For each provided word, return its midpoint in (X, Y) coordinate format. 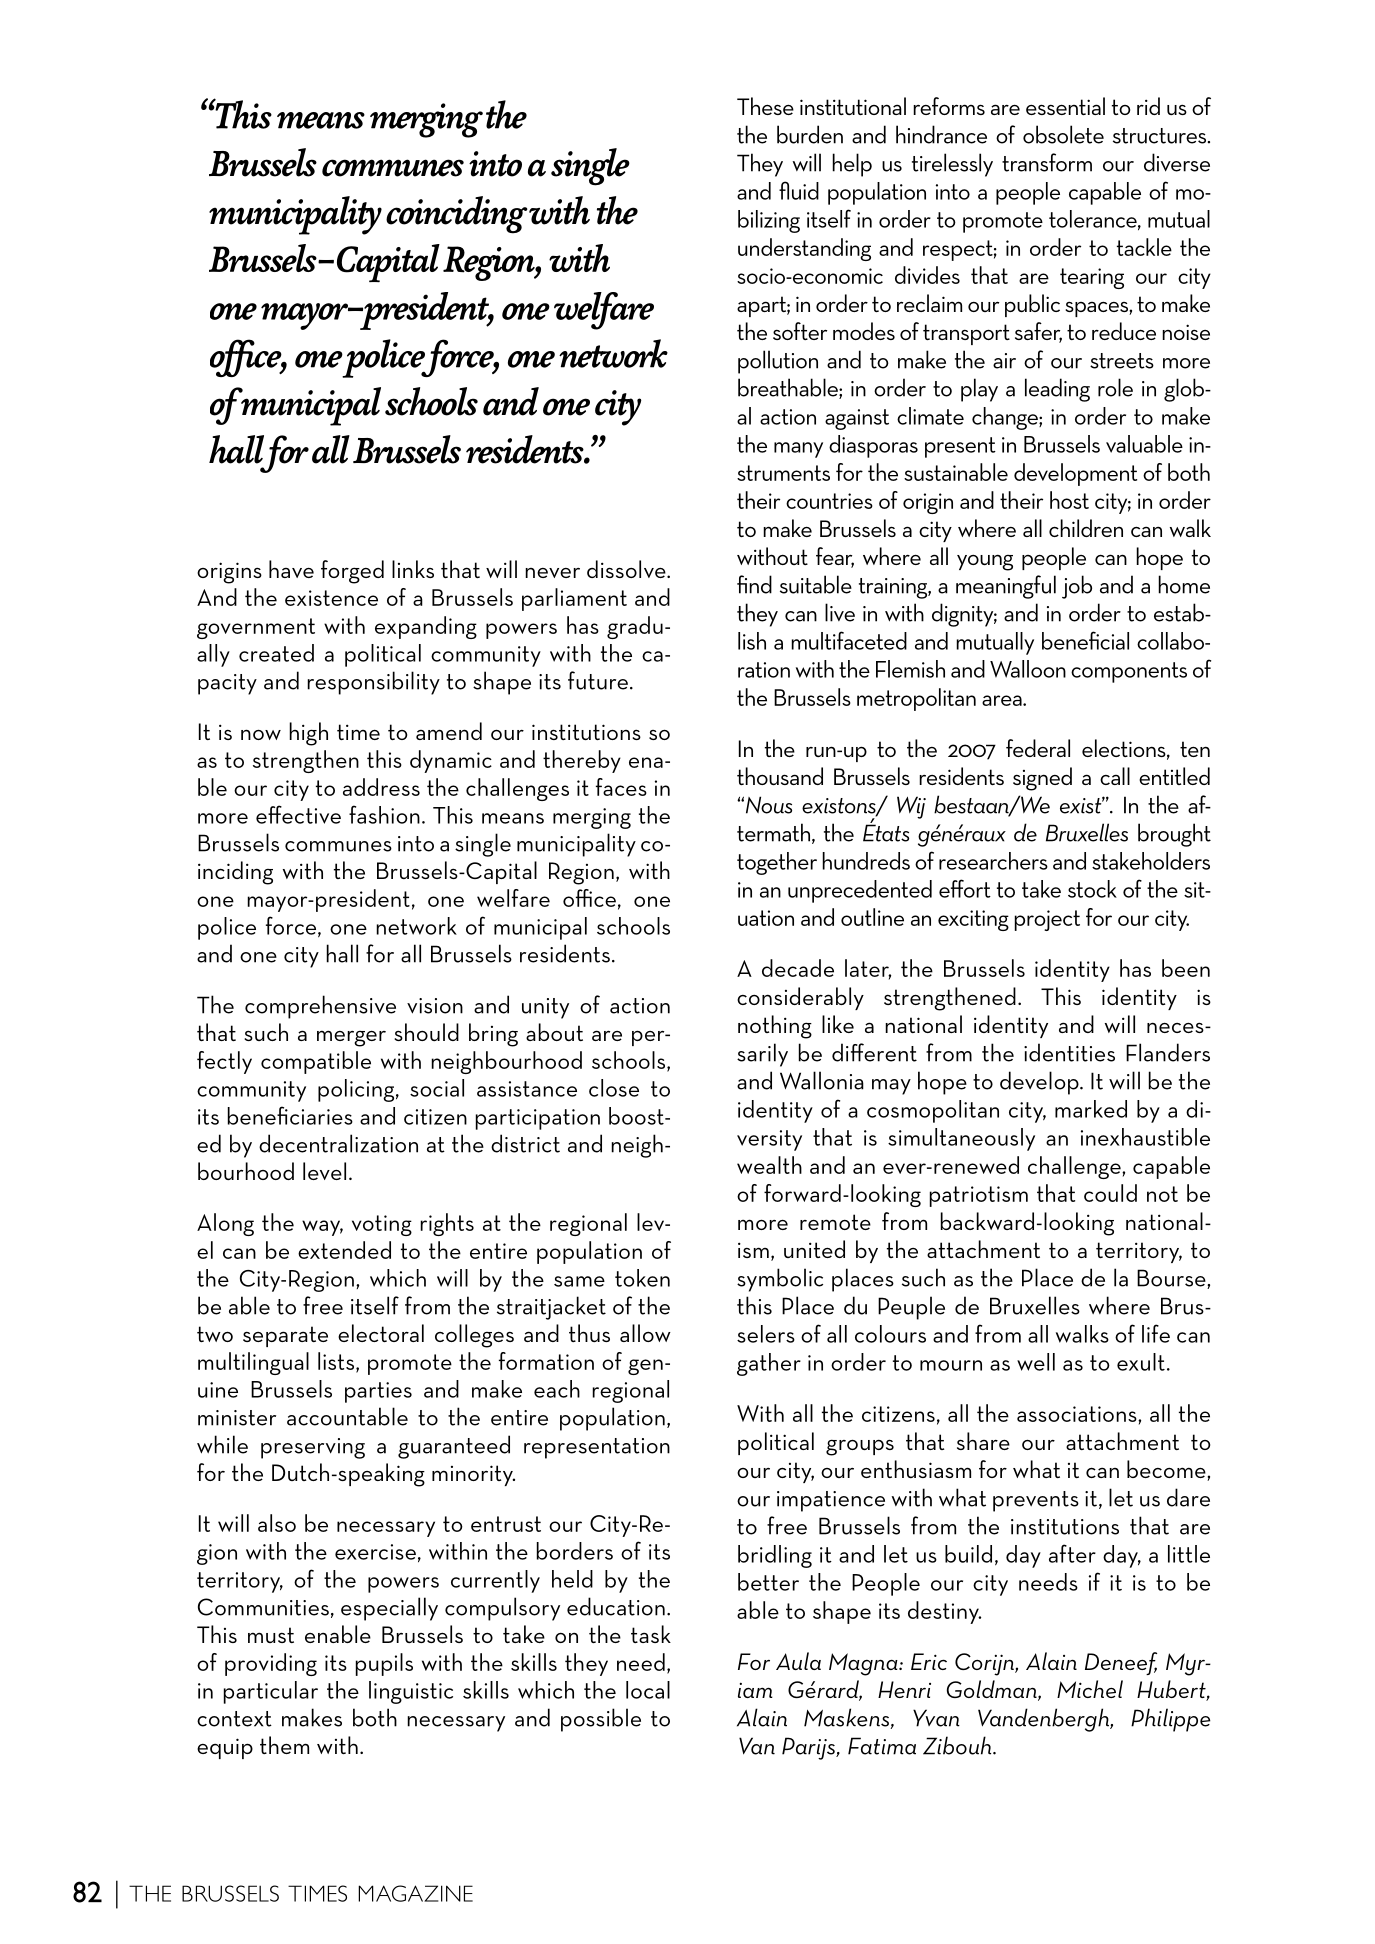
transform (1047, 162)
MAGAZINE (415, 1893)
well (1036, 1362)
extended (344, 1250)
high (308, 734)
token (642, 1278)
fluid (799, 190)
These (765, 106)
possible (601, 1720)
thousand (780, 776)
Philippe (1171, 1720)
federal (1038, 748)
